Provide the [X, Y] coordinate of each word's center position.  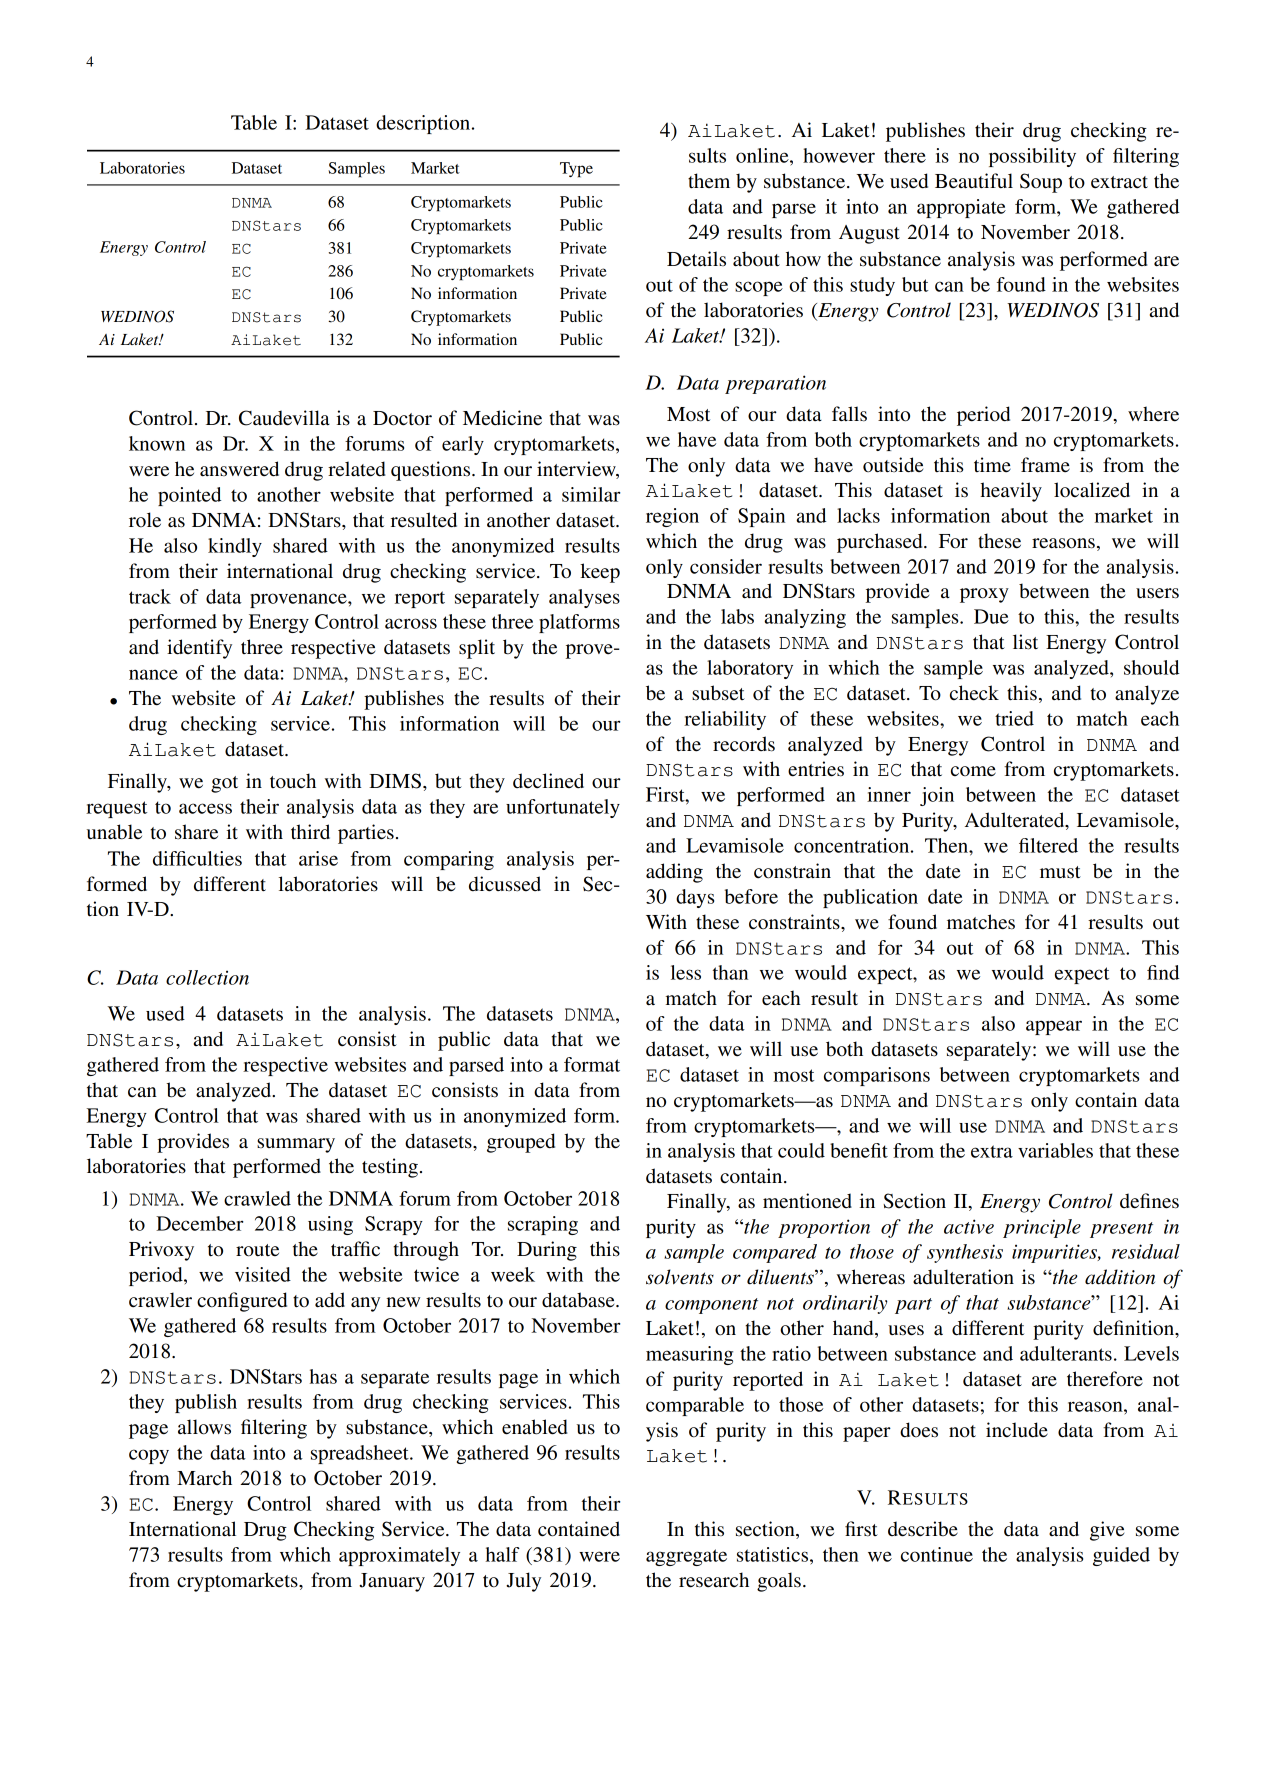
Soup [1041, 183]
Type [576, 170]
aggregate [686, 1557]
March [204, 1477]
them [709, 181]
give [1107, 1531]
